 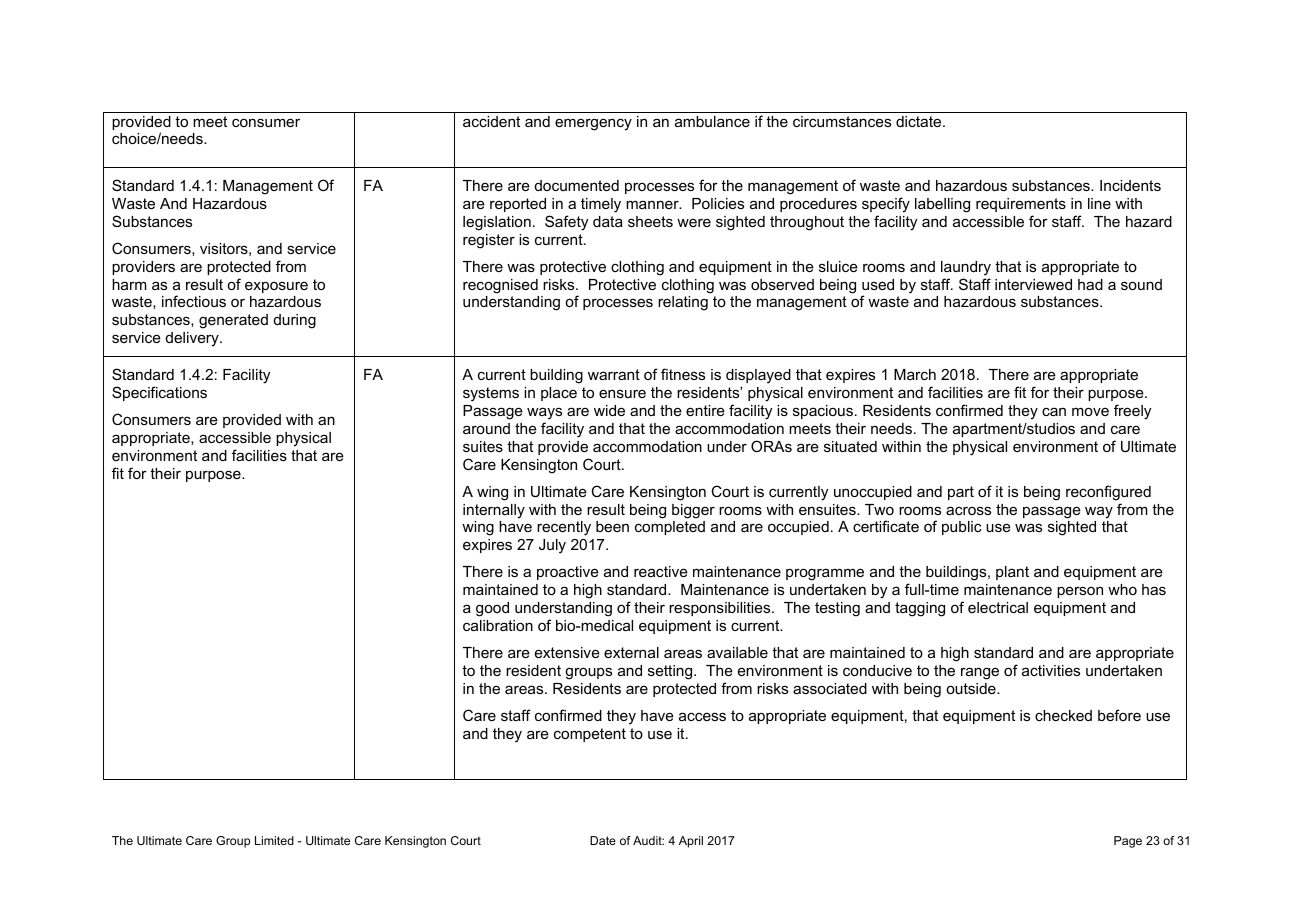 I want to click on external, so click(x=631, y=652).
